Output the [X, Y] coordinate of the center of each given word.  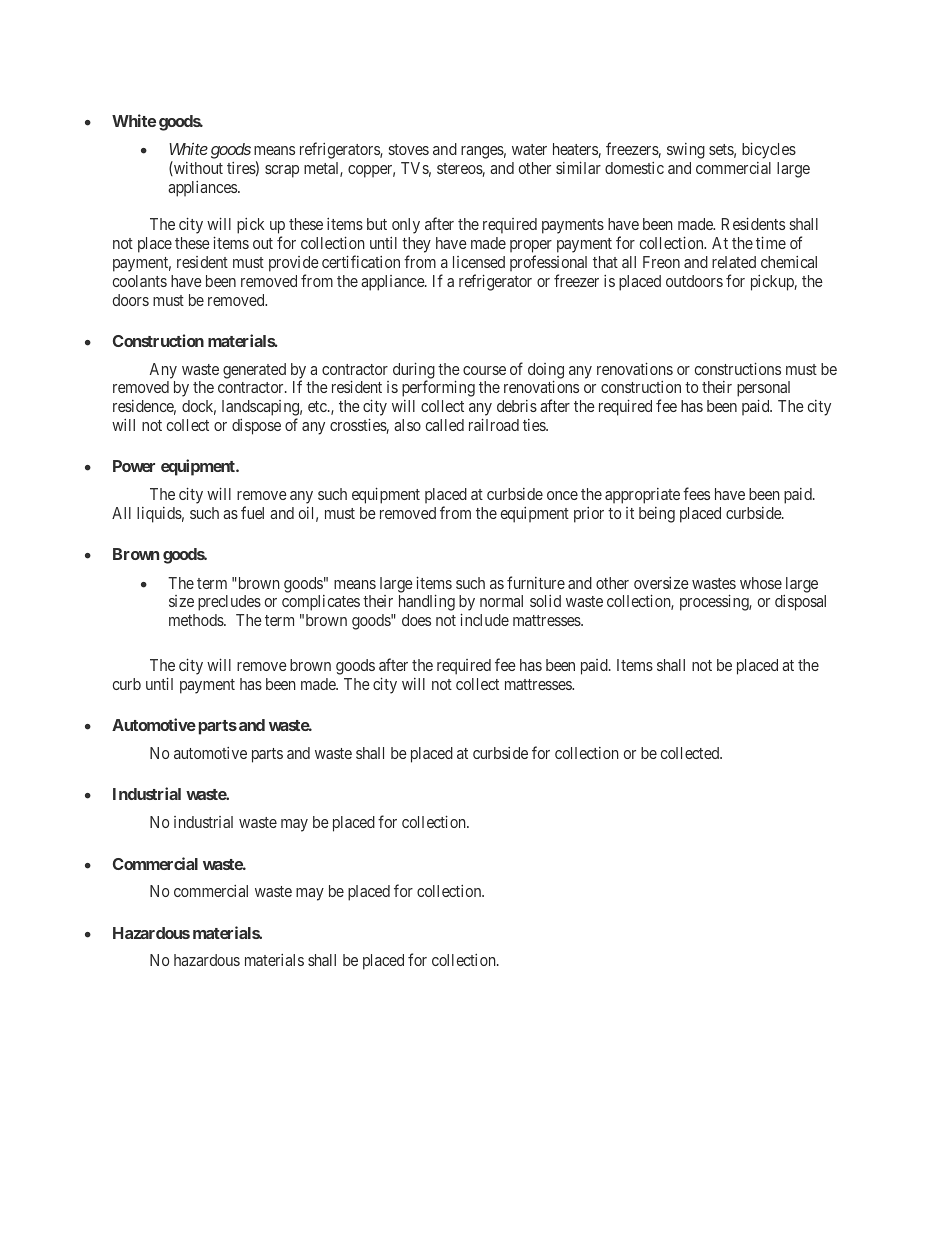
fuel [252, 512]
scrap [282, 171]
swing [686, 151]
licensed [479, 262]
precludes [229, 603]
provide [294, 264]
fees [696, 493]
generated [254, 371]
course [484, 370]
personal [763, 390]
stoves [409, 149]
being [657, 515]
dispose [256, 427]
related [734, 262]
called [445, 425]
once [562, 495]
